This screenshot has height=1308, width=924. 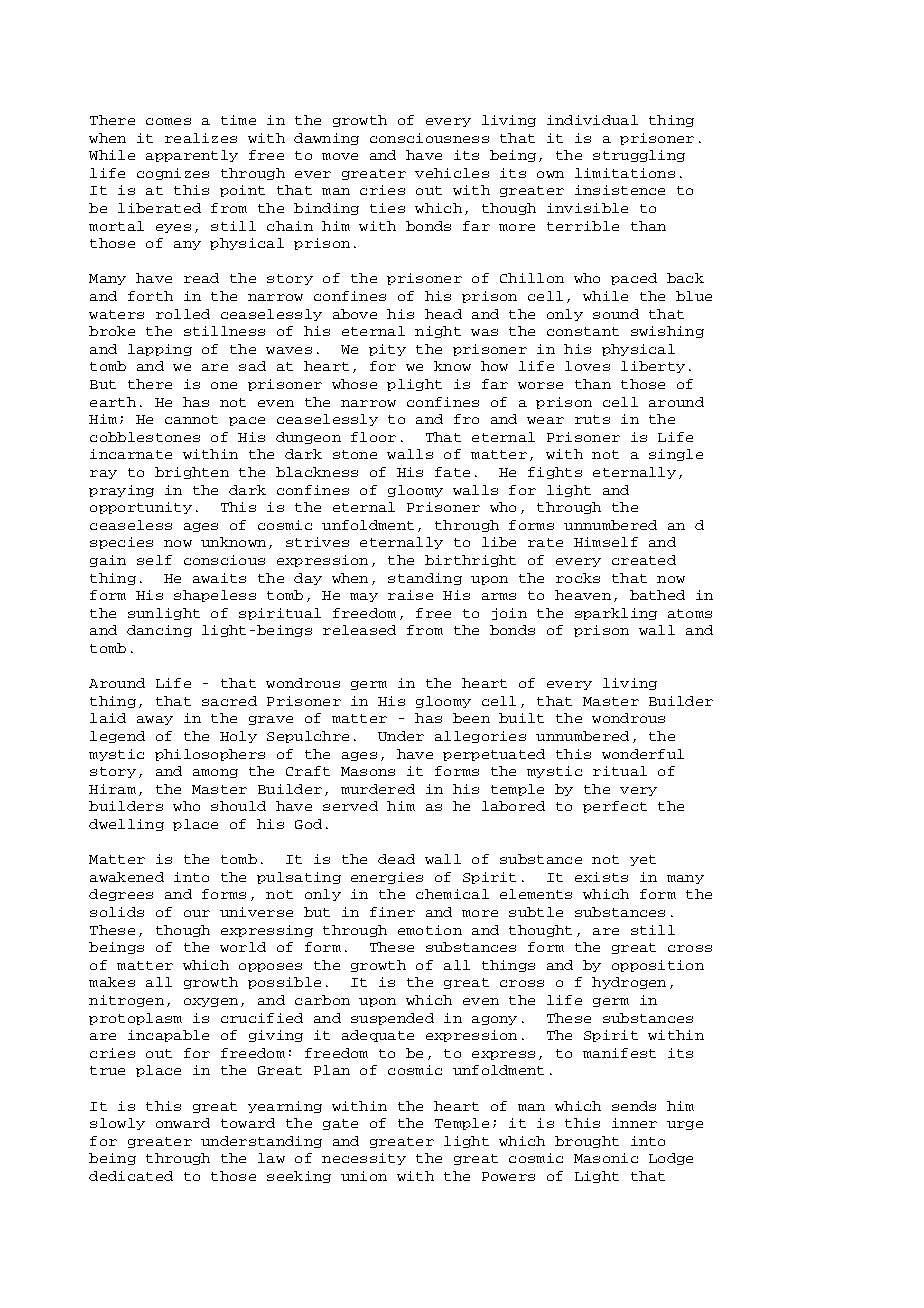 What do you see at coordinates (197, 913) in the screenshot?
I see `our` at bounding box center [197, 913].
